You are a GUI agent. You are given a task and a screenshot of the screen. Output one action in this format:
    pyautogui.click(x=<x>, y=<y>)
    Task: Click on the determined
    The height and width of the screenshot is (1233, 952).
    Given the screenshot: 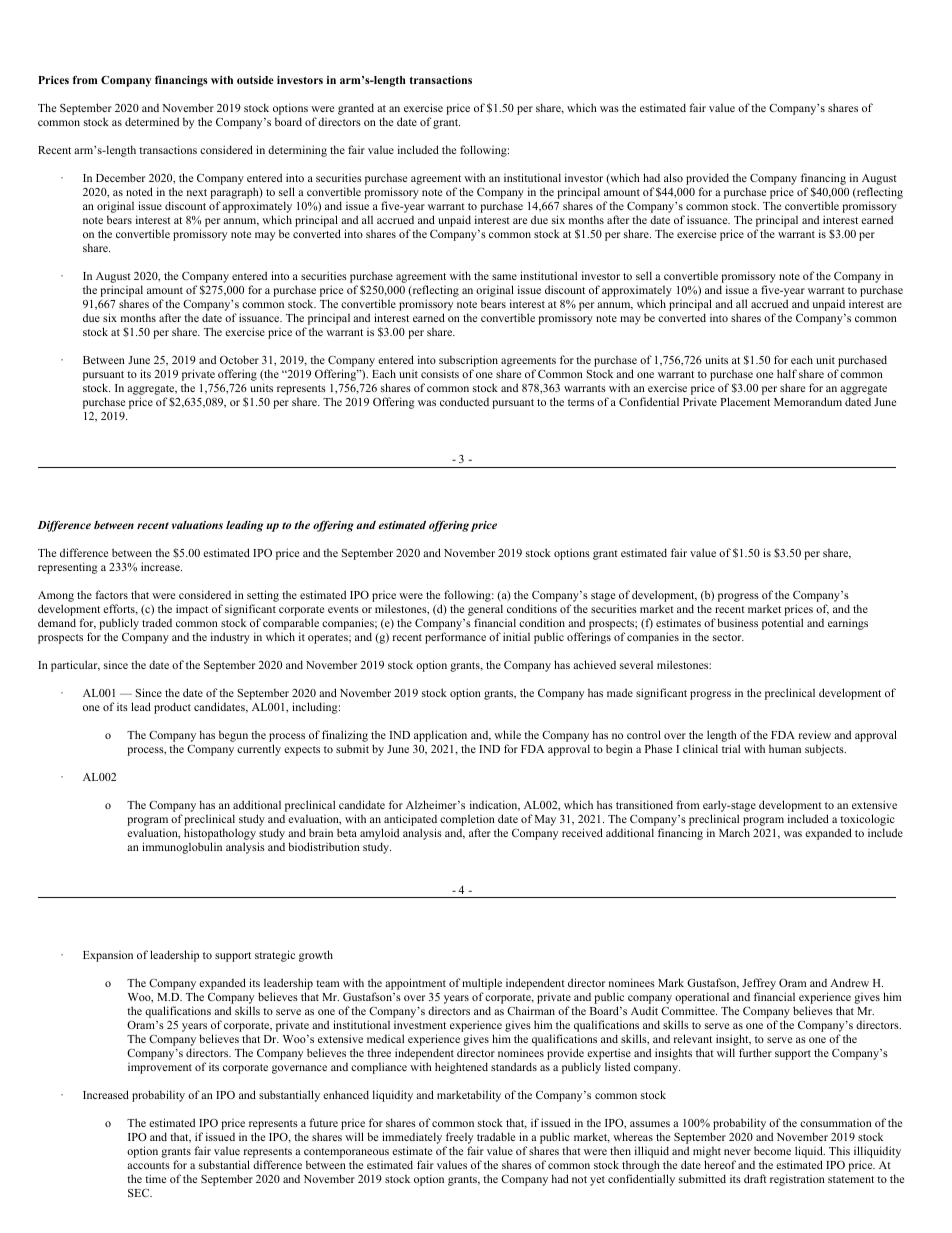 What is the action you would take?
    pyautogui.click(x=152, y=121)
